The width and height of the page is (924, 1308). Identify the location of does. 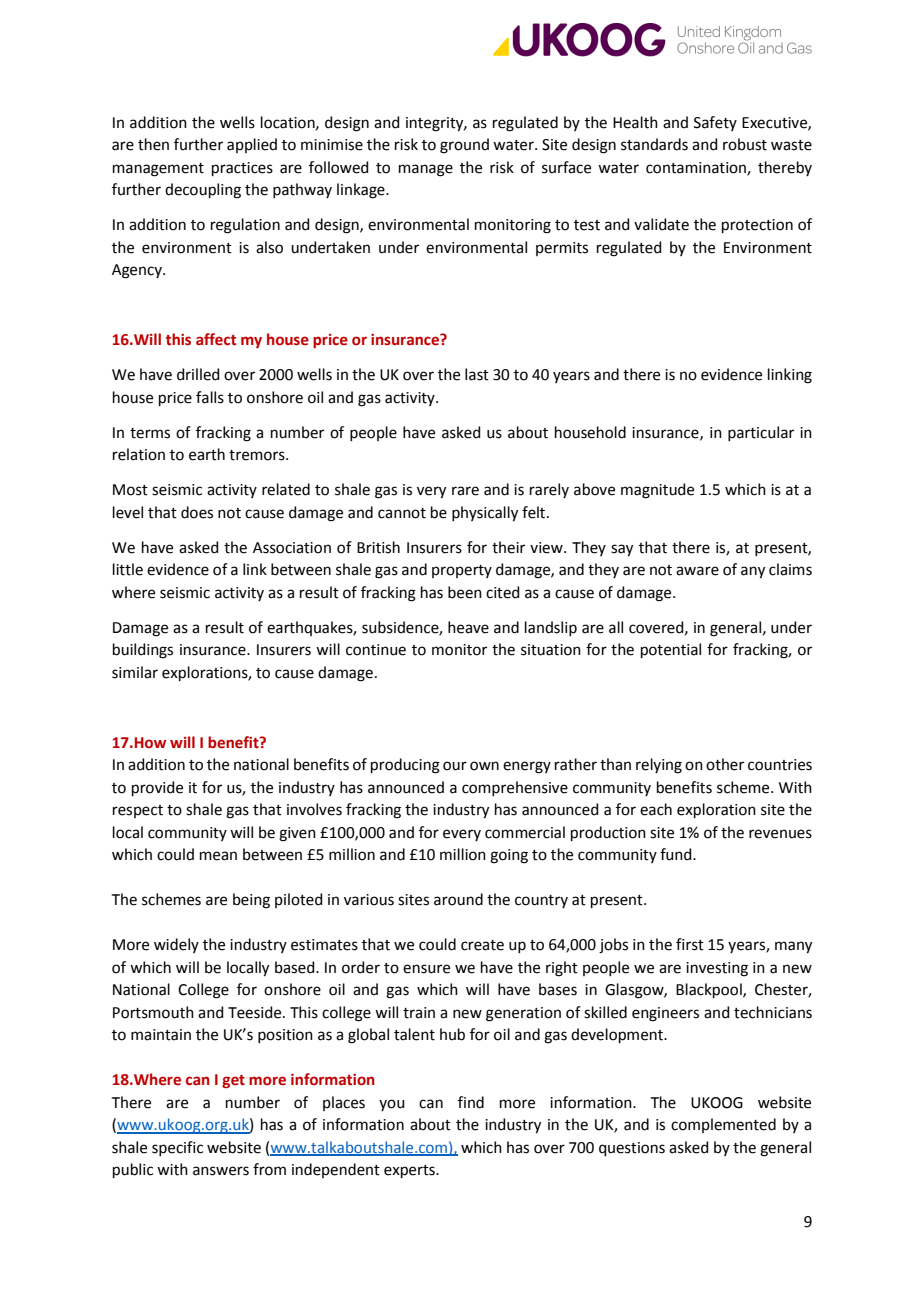
(197, 512).
